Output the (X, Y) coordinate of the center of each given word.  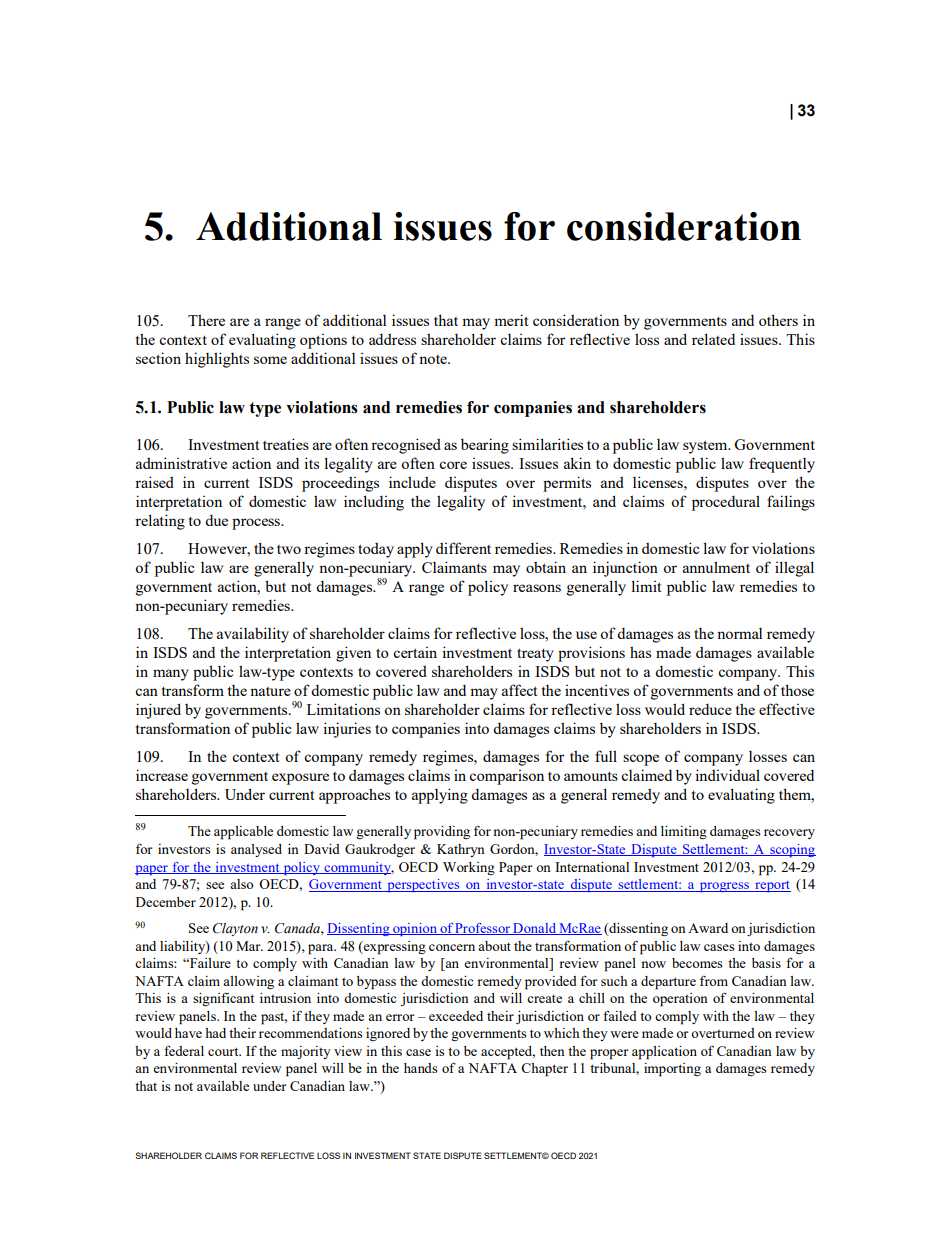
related (713, 339)
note (434, 359)
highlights (217, 360)
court (224, 1051)
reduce (710, 709)
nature (270, 691)
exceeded (456, 1016)
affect (519, 690)
